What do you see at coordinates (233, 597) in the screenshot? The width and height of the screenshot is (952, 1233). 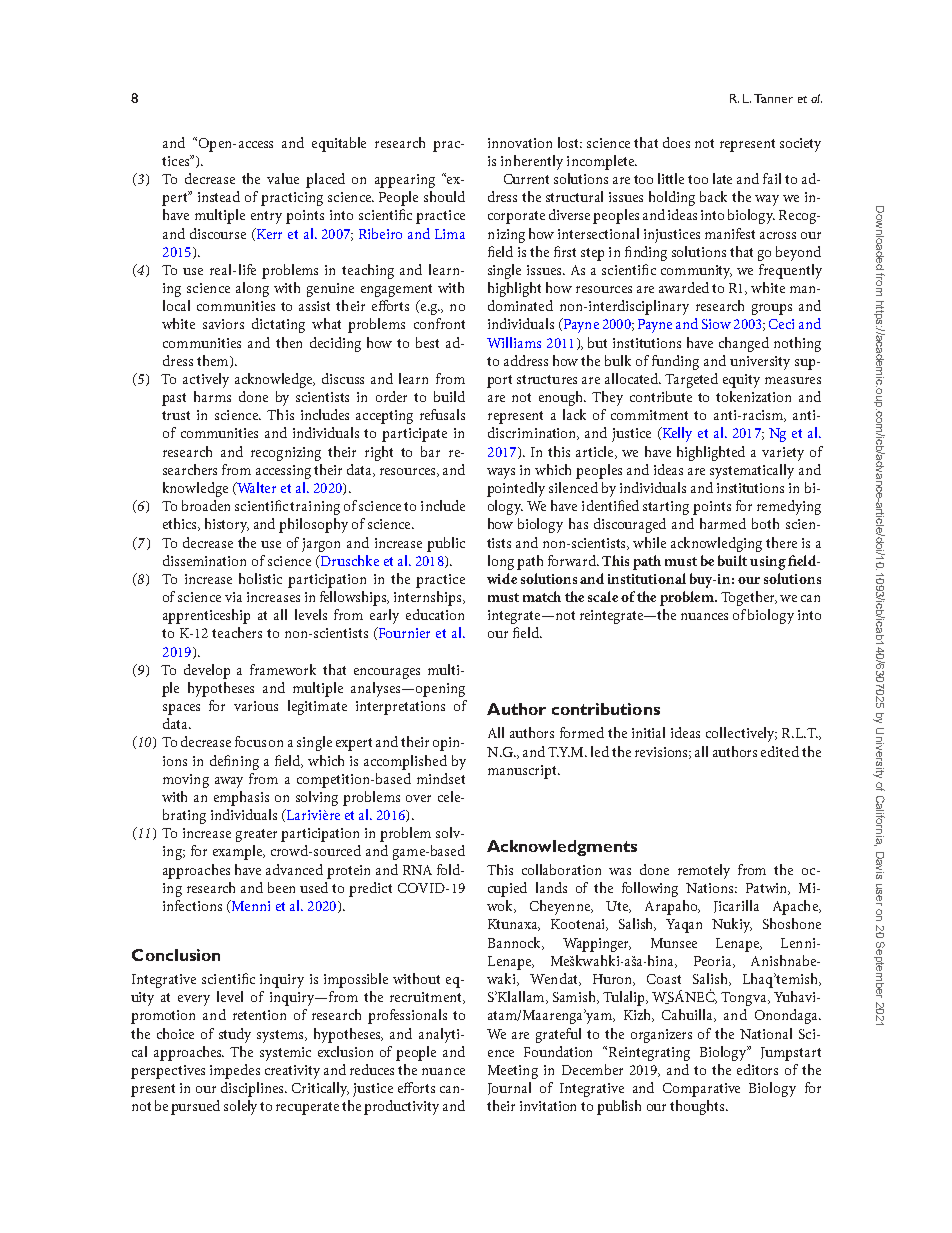 I see `via` at bounding box center [233, 597].
